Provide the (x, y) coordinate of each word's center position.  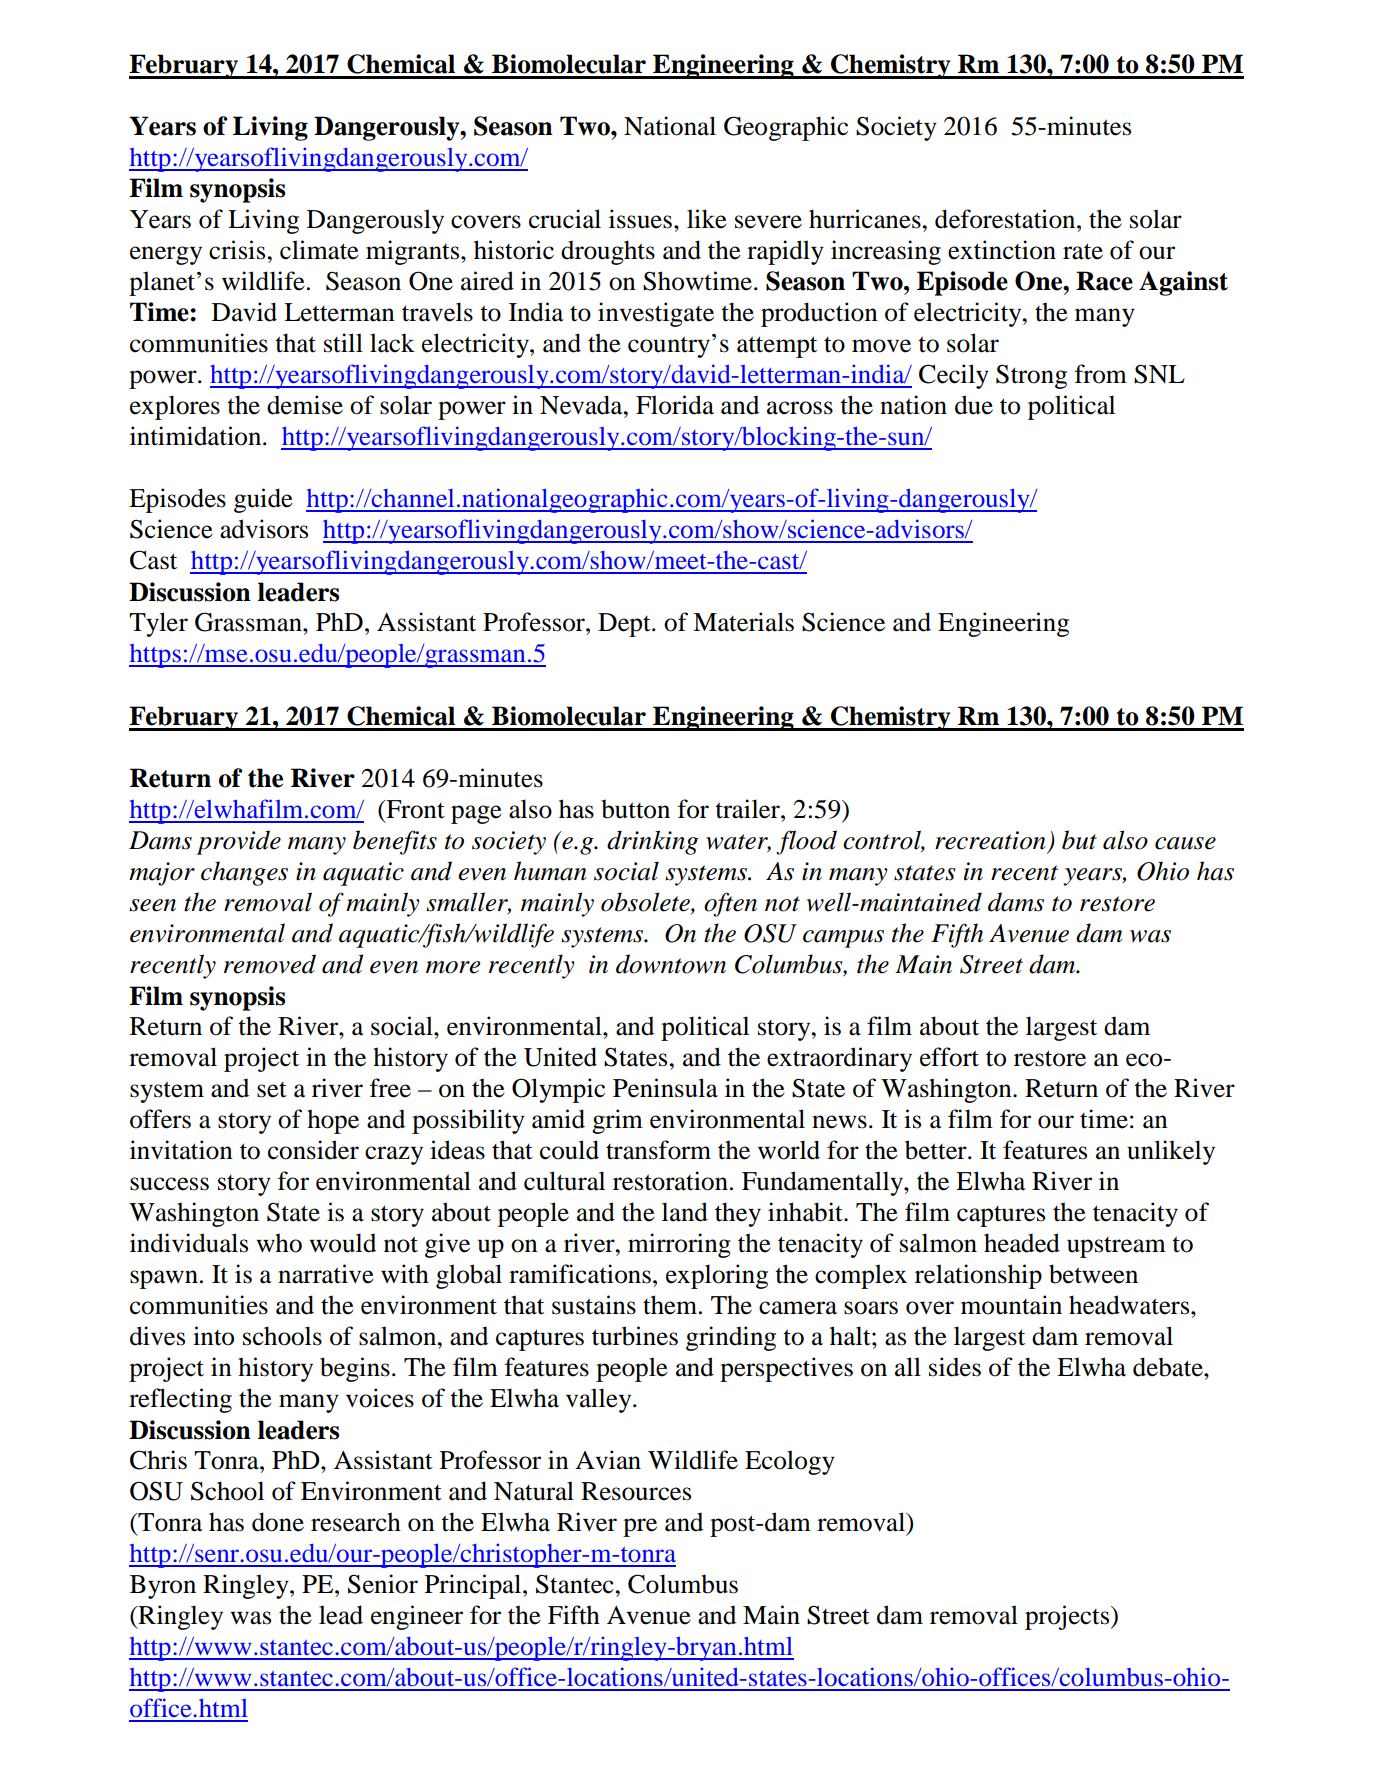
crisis (238, 250)
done (278, 1522)
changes (244, 873)
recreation (990, 840)
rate (1083, 251)
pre (640, 1527)
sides (955, 1367)
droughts (608, 252)
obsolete (646, 903)
